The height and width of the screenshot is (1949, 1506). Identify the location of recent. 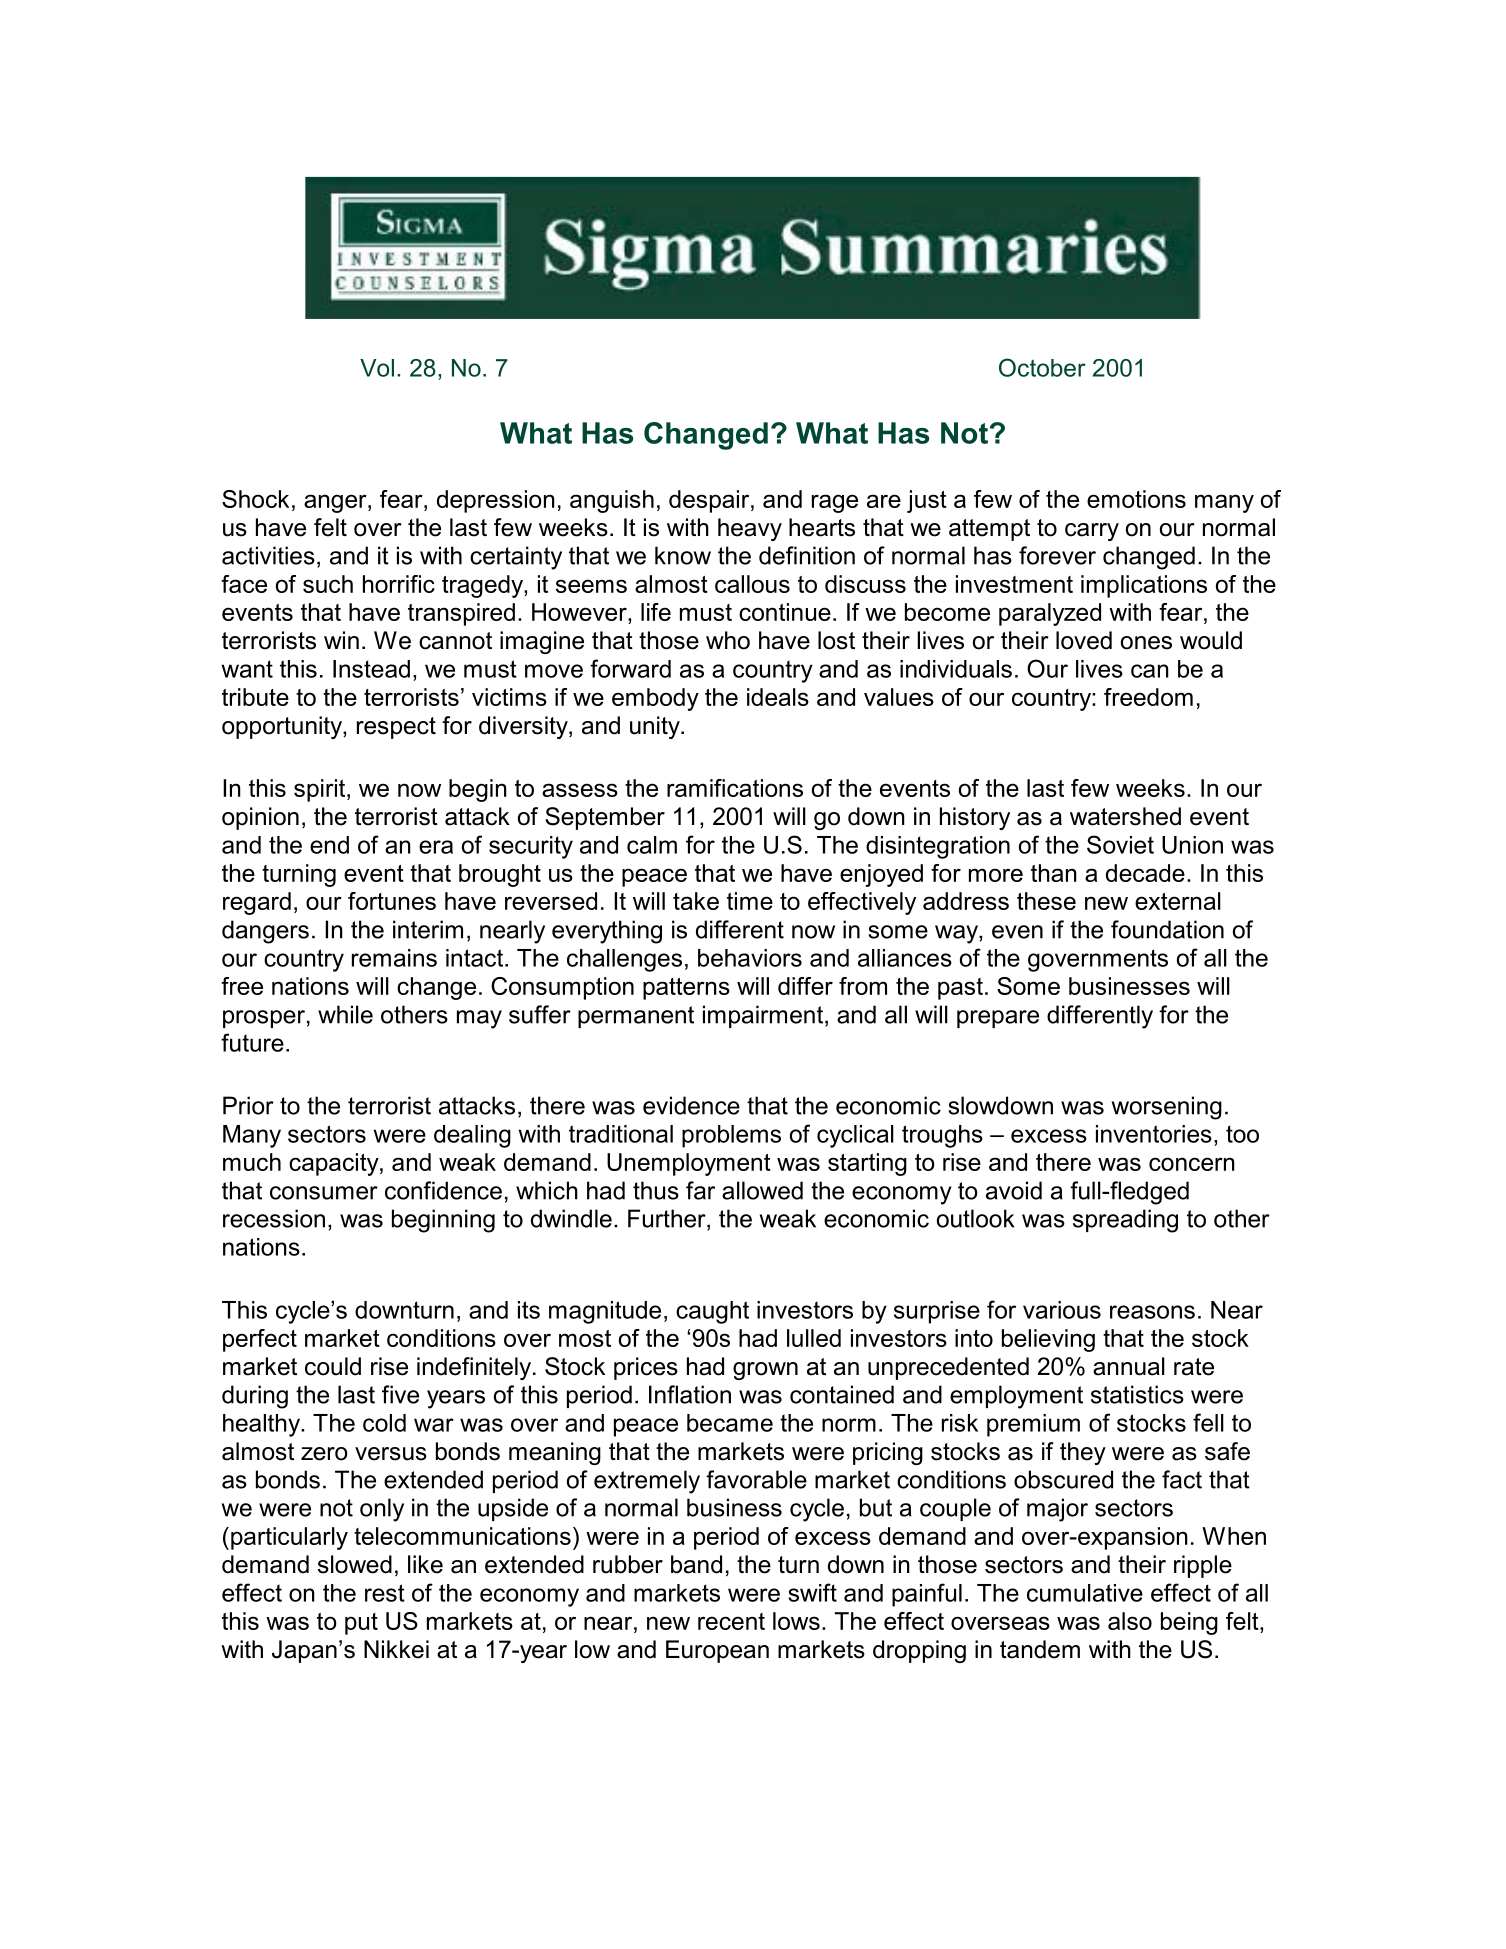
(731, 1621).
